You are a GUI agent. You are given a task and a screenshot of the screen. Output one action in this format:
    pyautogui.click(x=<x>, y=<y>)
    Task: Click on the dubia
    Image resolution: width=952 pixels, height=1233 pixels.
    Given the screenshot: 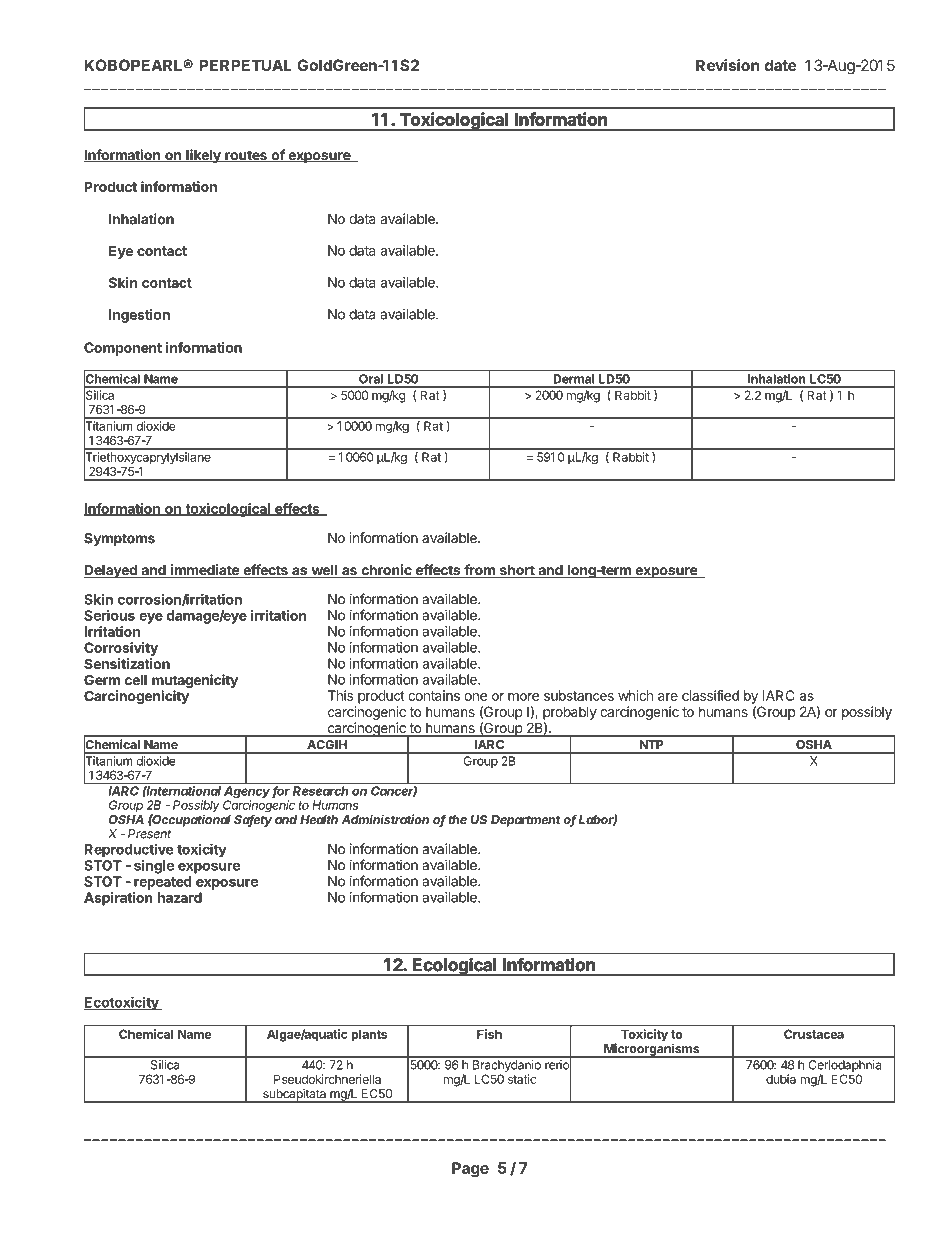 What is the action you would take?
    pyautogui.click(x=781, y=1079)
